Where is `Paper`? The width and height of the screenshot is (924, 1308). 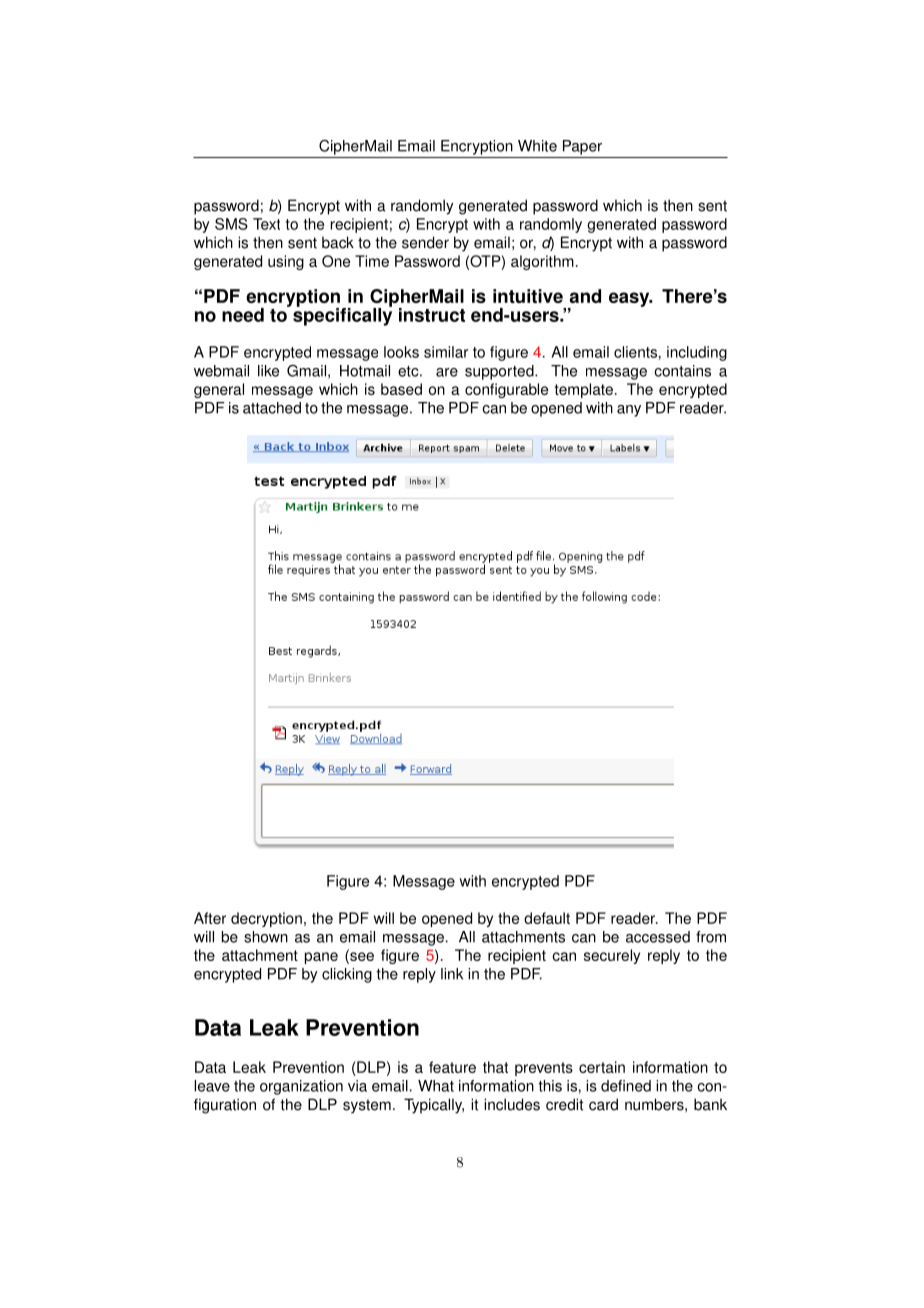 Paper is located at coordinates (582, 147).
